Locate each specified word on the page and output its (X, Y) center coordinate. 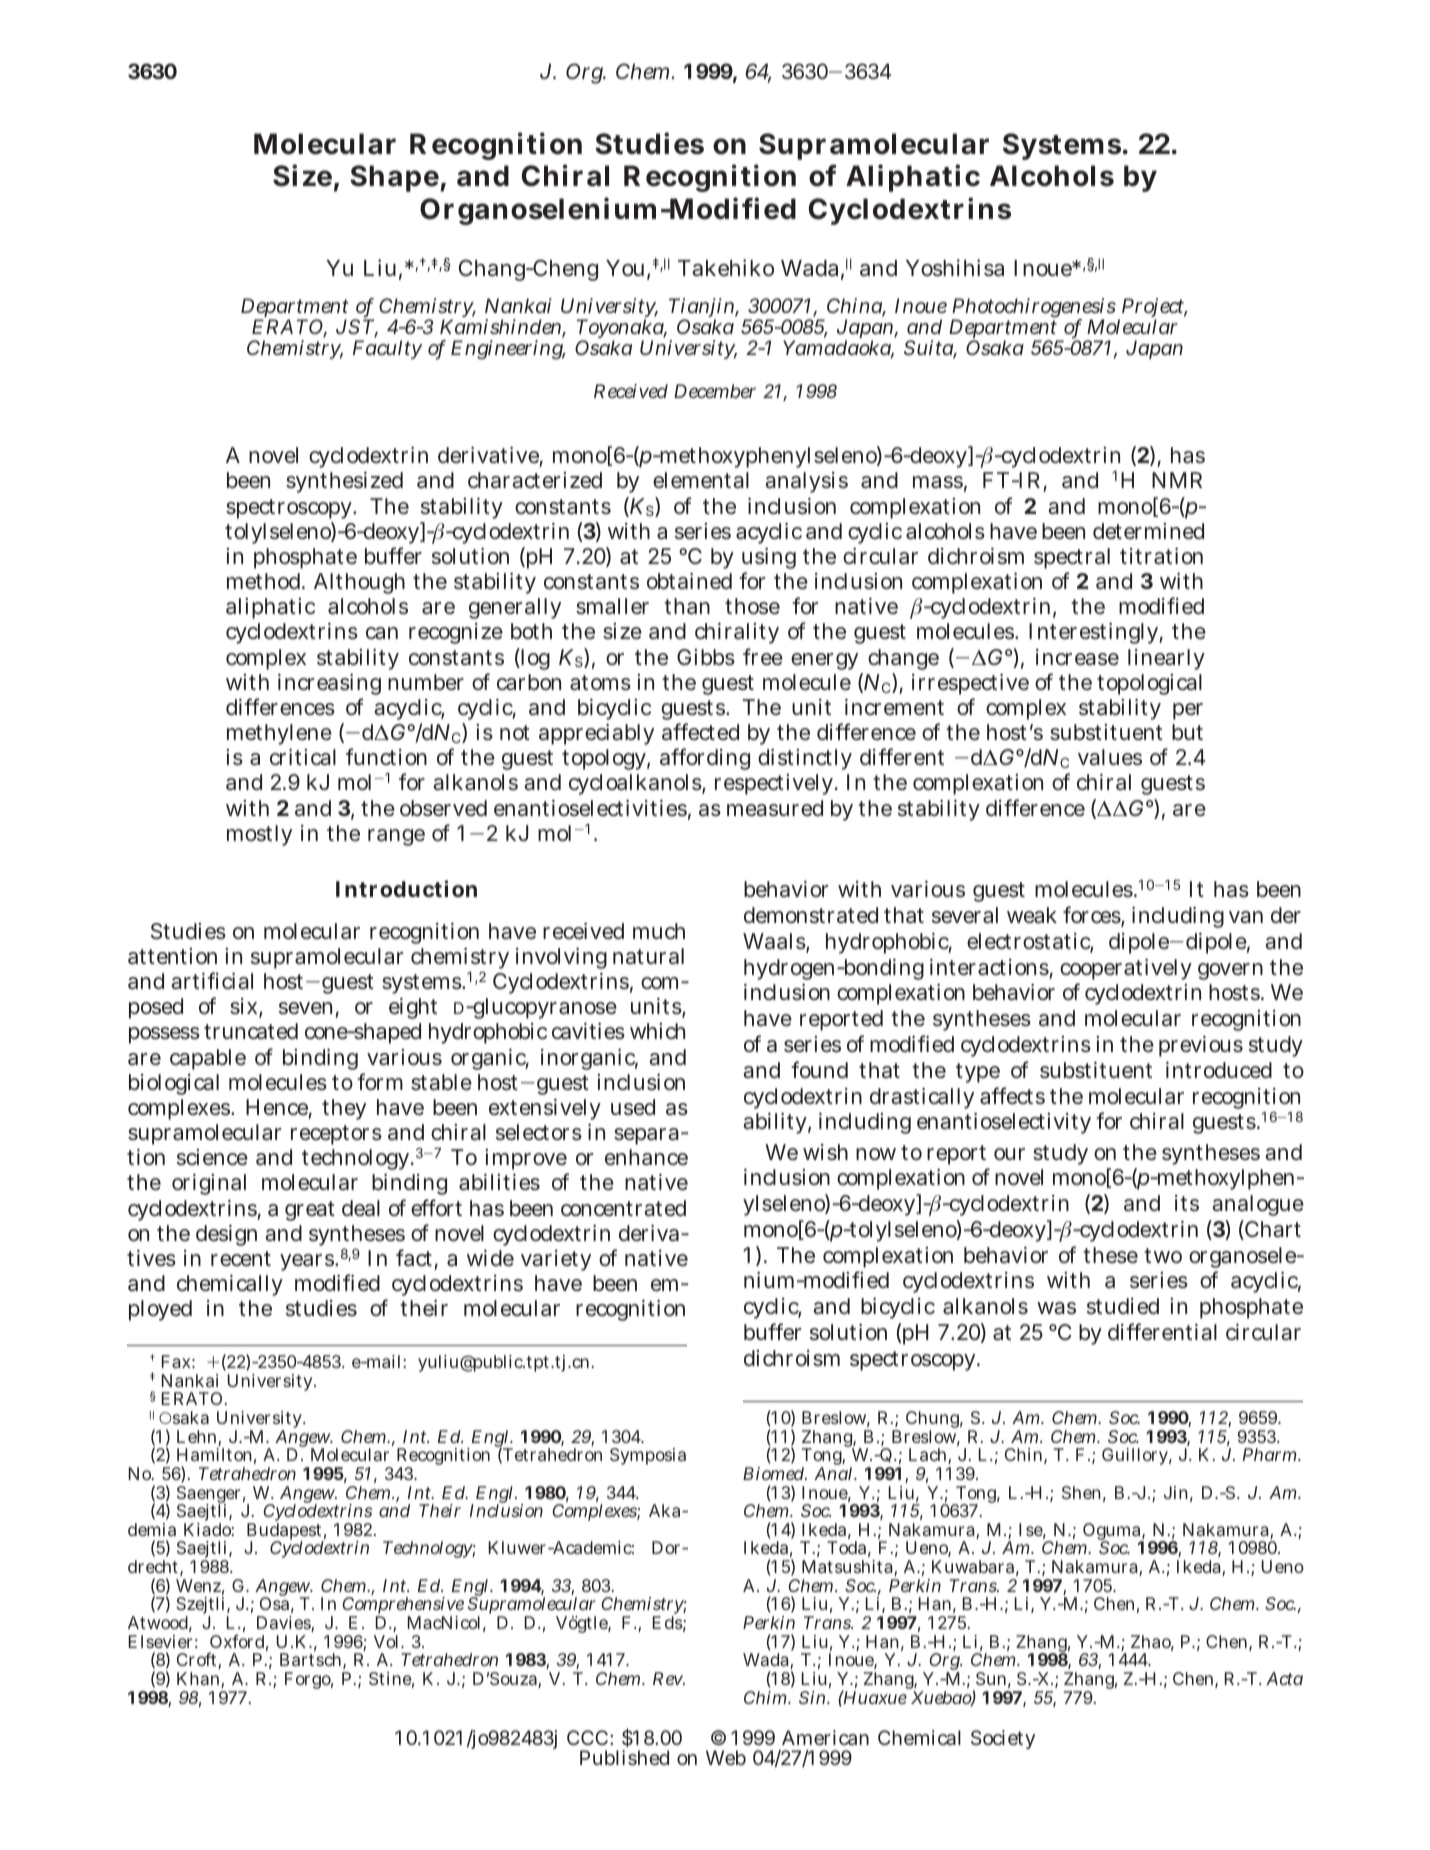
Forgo (309, 1680)
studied (1123, 1306)
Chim (767, 1697)
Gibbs (706, 657)
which (657, 1031)
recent (241, 1259)
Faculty (388, 349)
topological (1149, 684)
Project (1154, 309)
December (715, 391)
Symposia (648, 1456)
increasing (329, 684)
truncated (251, 1031)
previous (1201, 1046)
